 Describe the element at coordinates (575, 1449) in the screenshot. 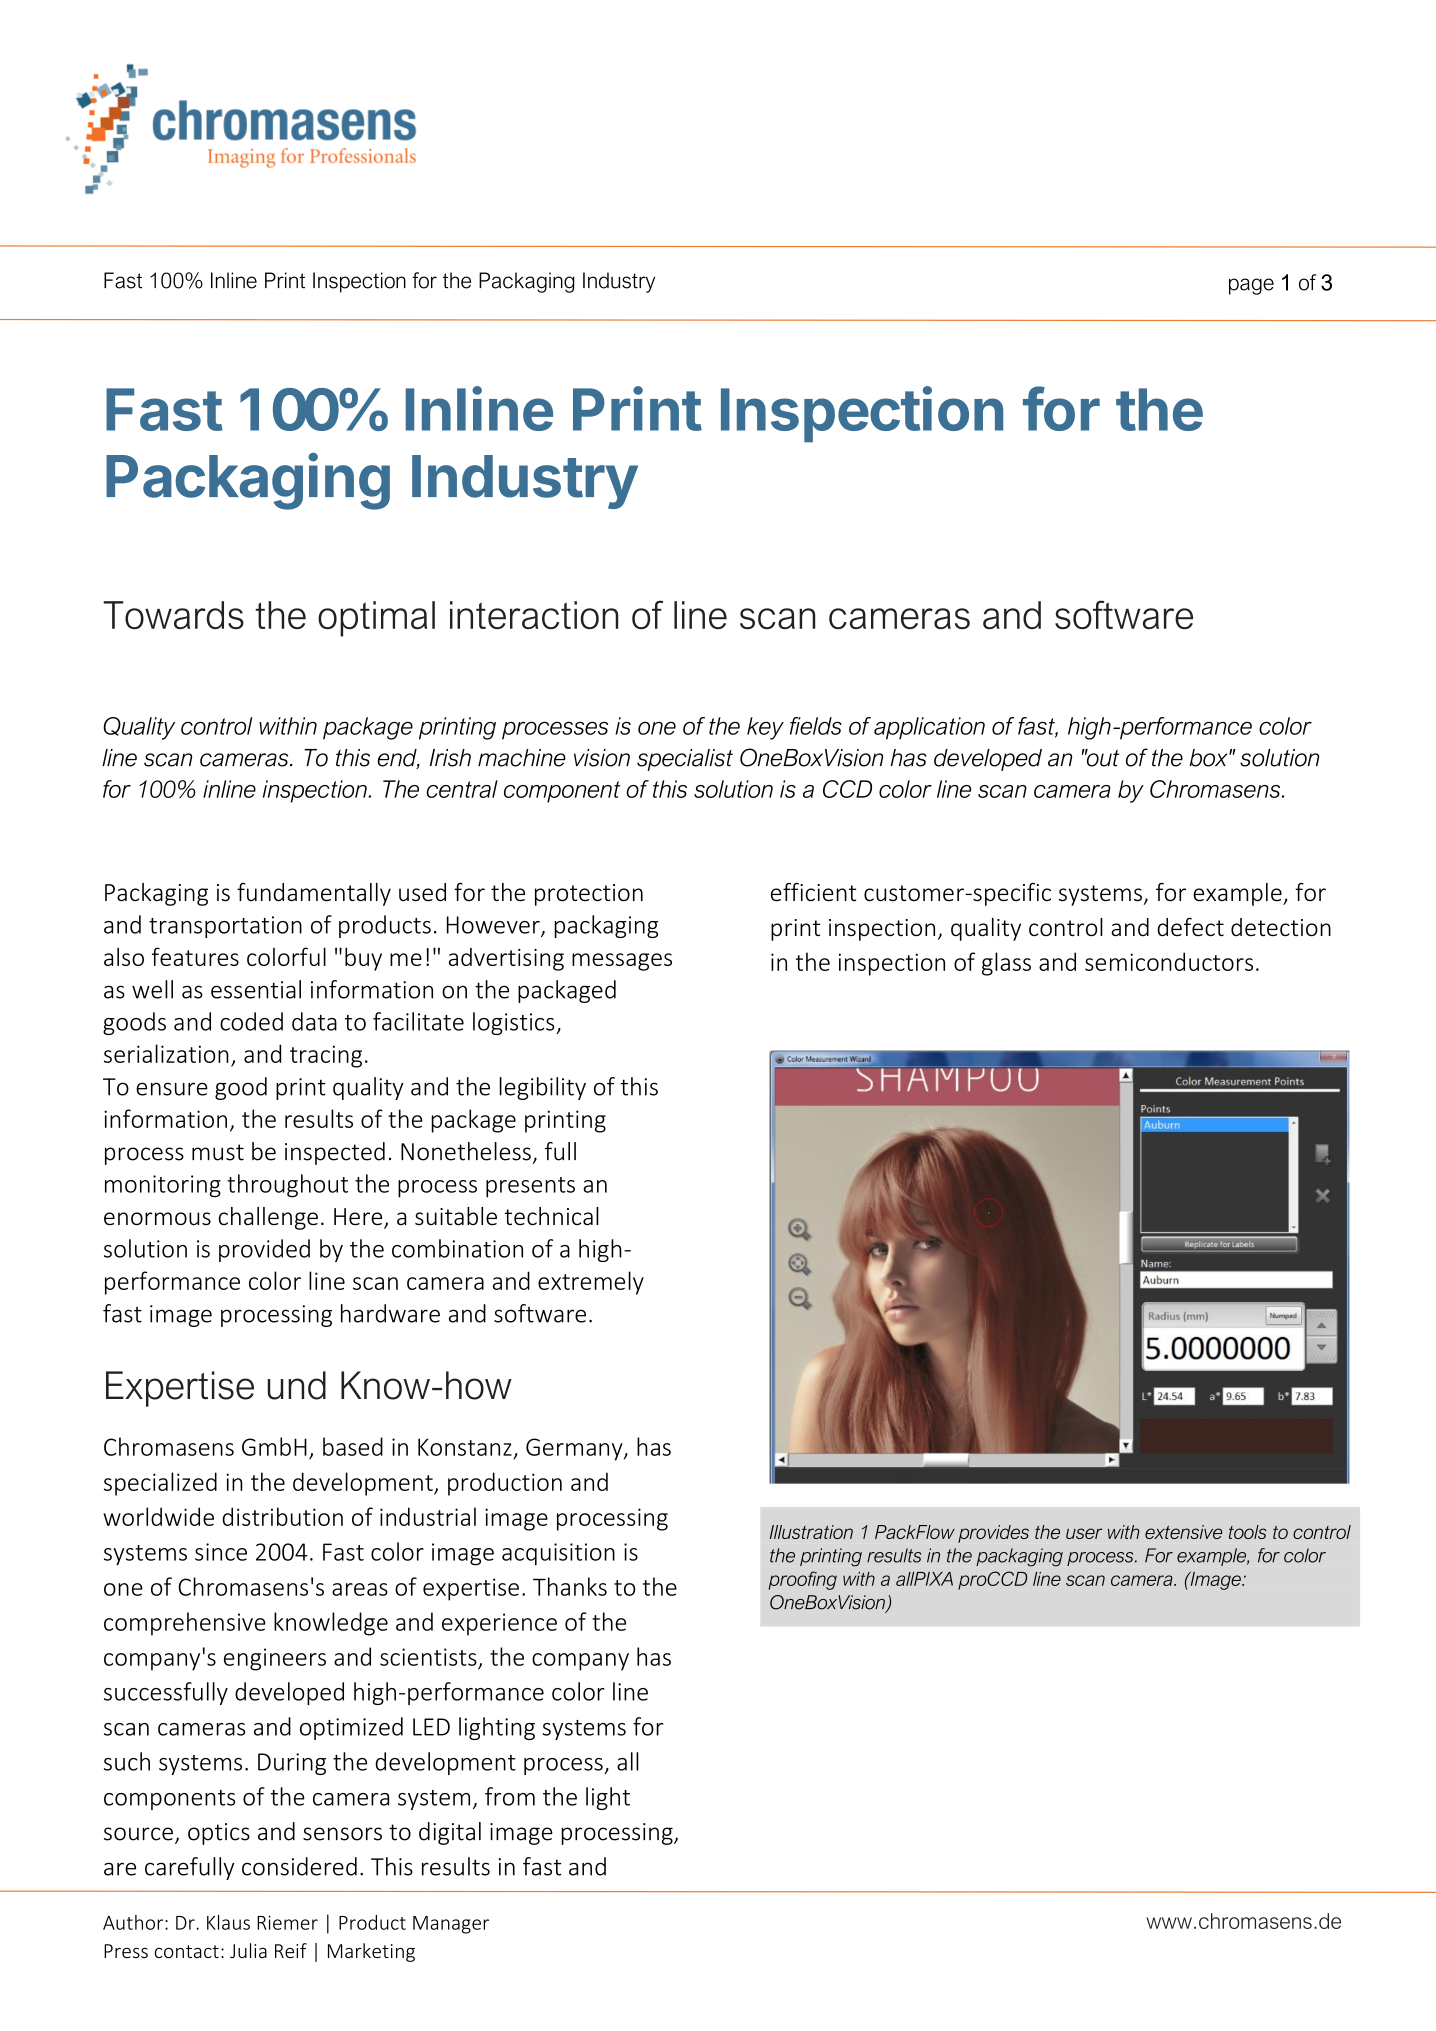

I see `Germany` at that location.
